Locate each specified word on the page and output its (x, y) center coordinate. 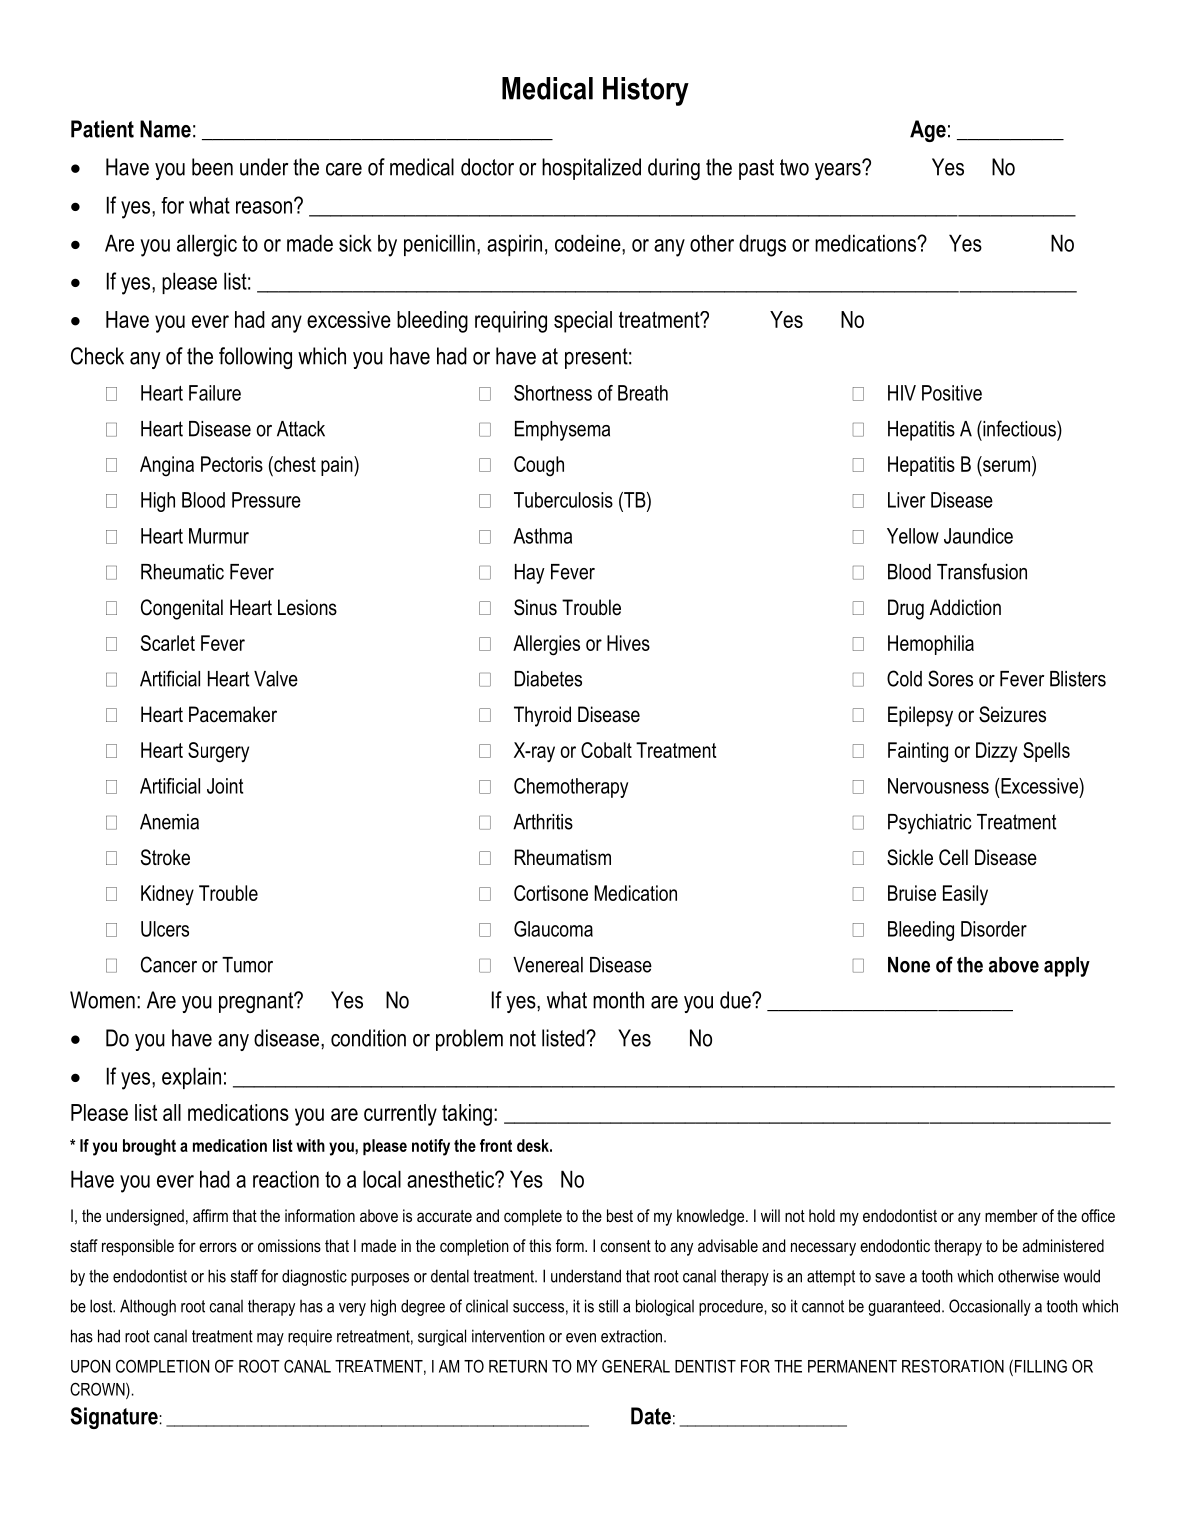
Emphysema (562, 431)
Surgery (218, 752)
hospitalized (591, 169)
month (618, 1000)
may (270, 1339)
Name (165, 129)
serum (1006, 466)
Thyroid (542, 716)
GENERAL (636, 1366)
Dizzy (996, 752)
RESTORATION (953, 1366)
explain (191, 1078)
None (909, 965)
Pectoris (232, 464)
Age (928, 131)
